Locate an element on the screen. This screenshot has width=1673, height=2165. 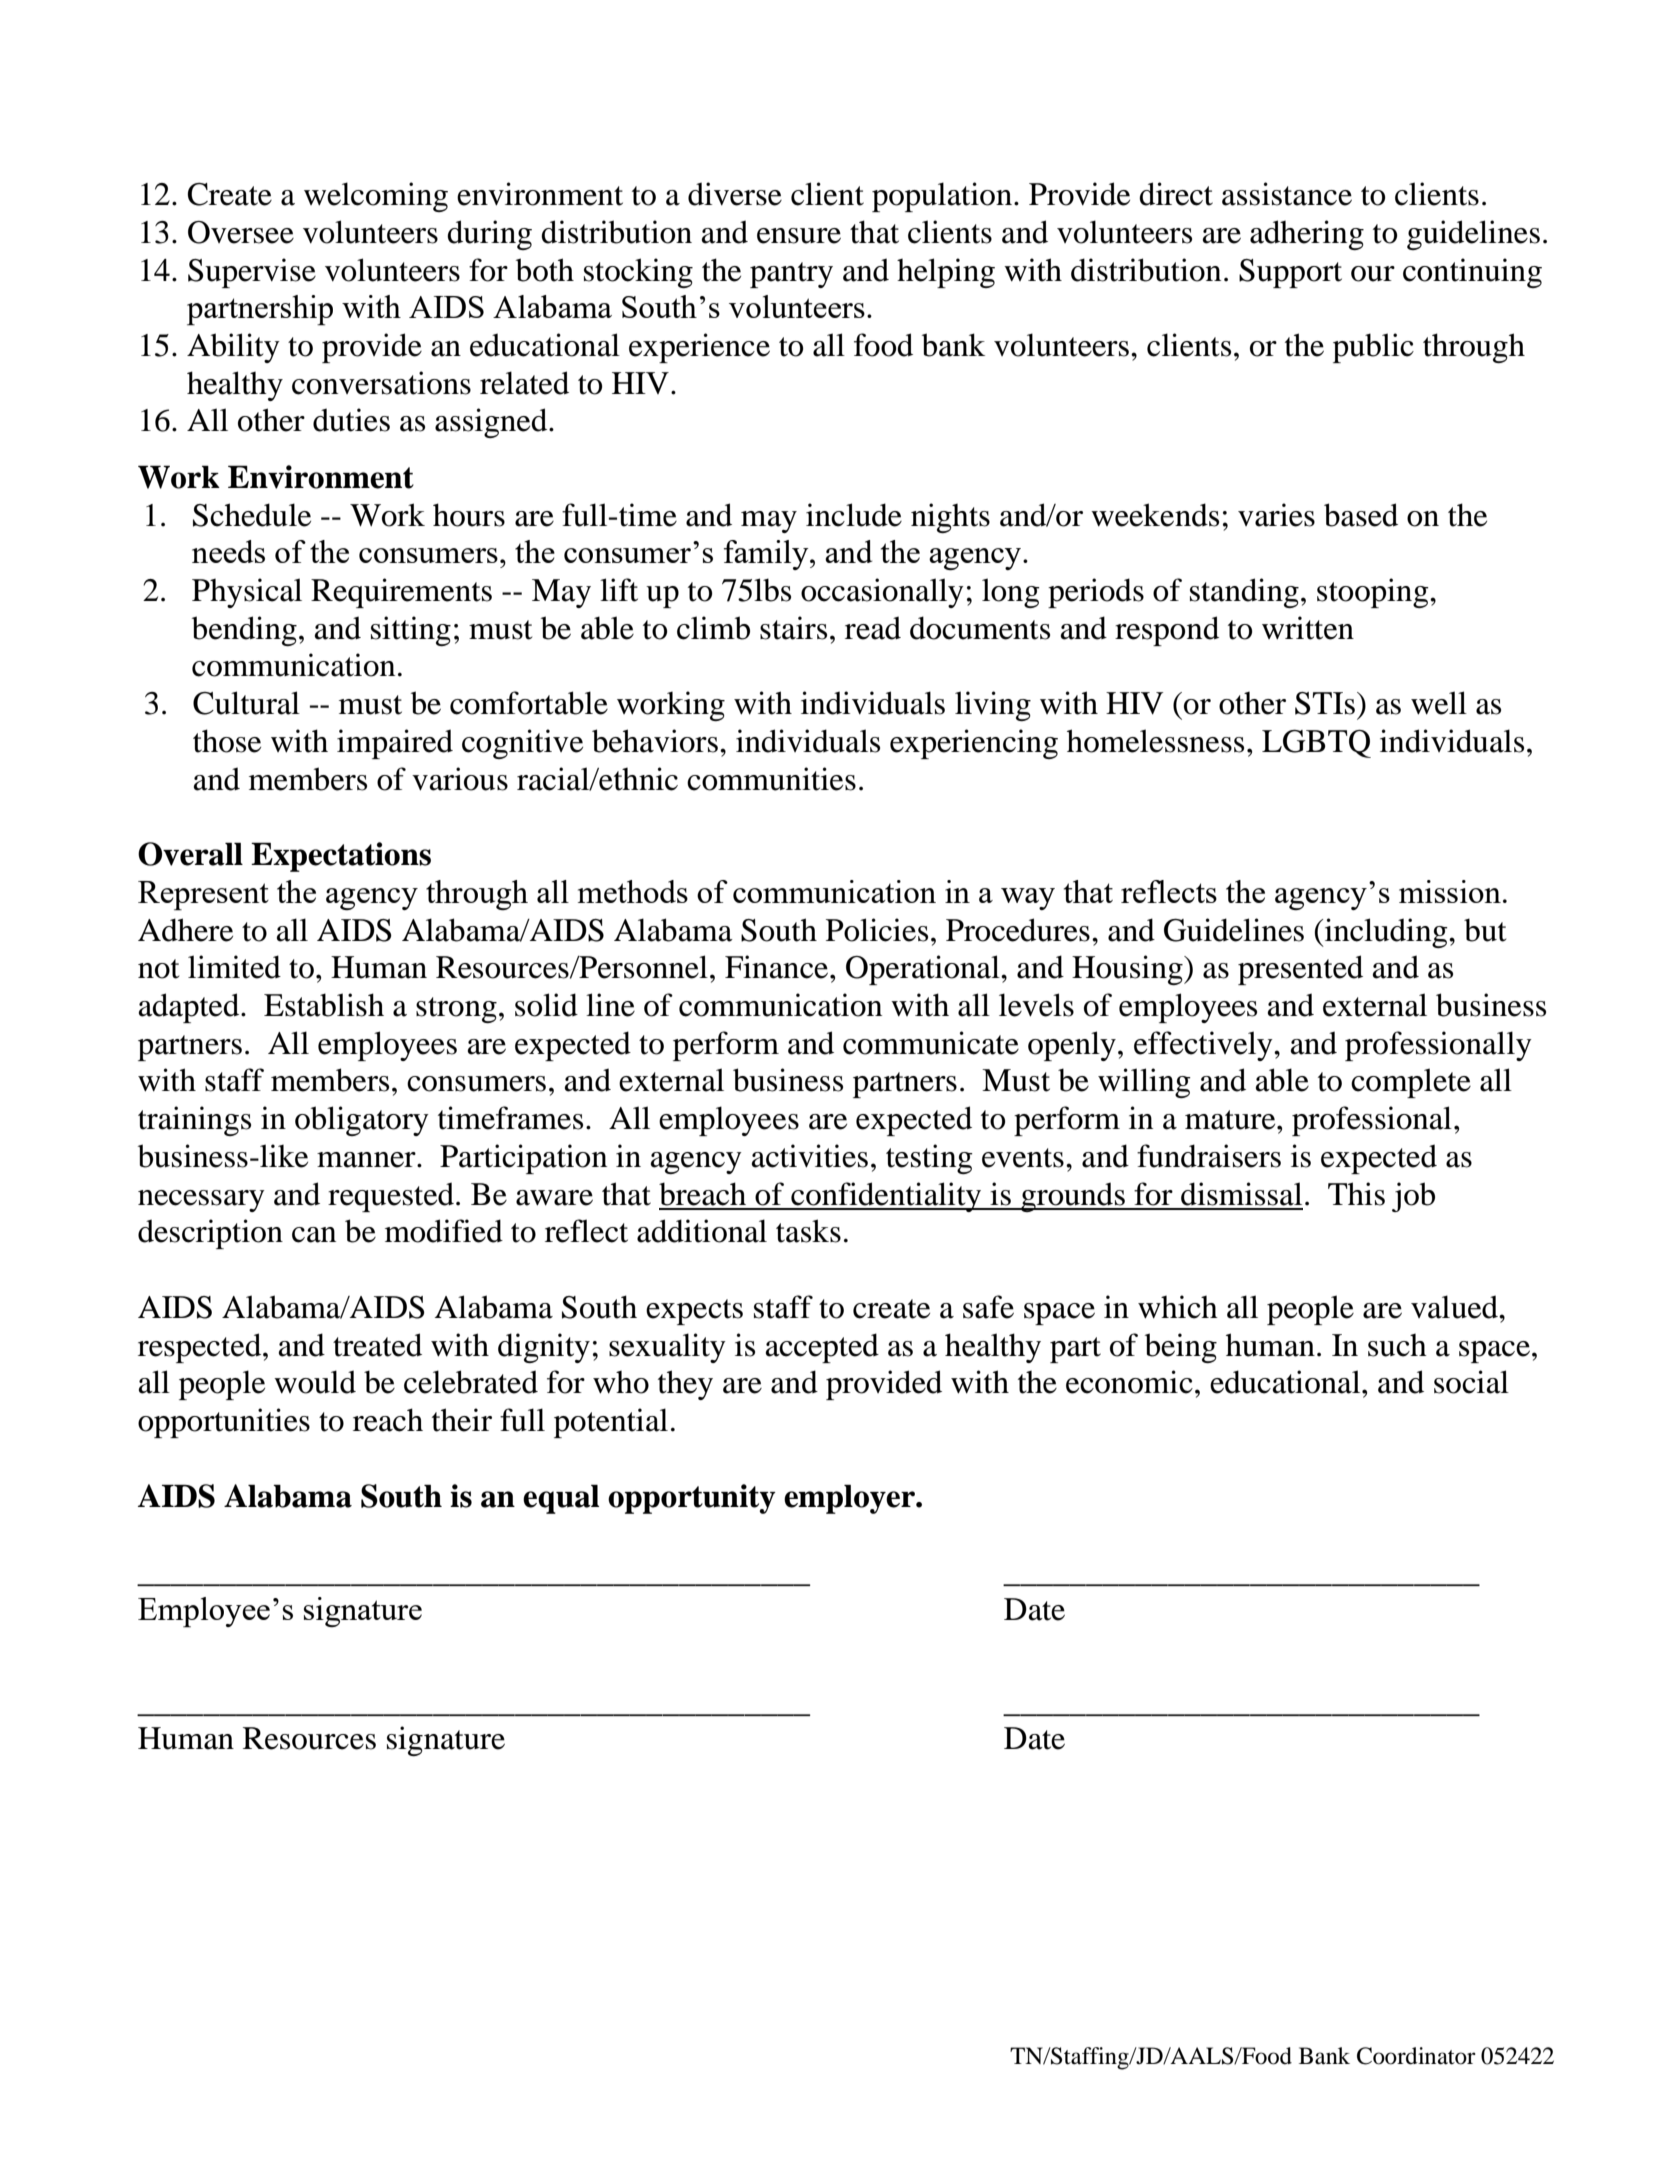
adhering is located at coordinates (1307, 235).
